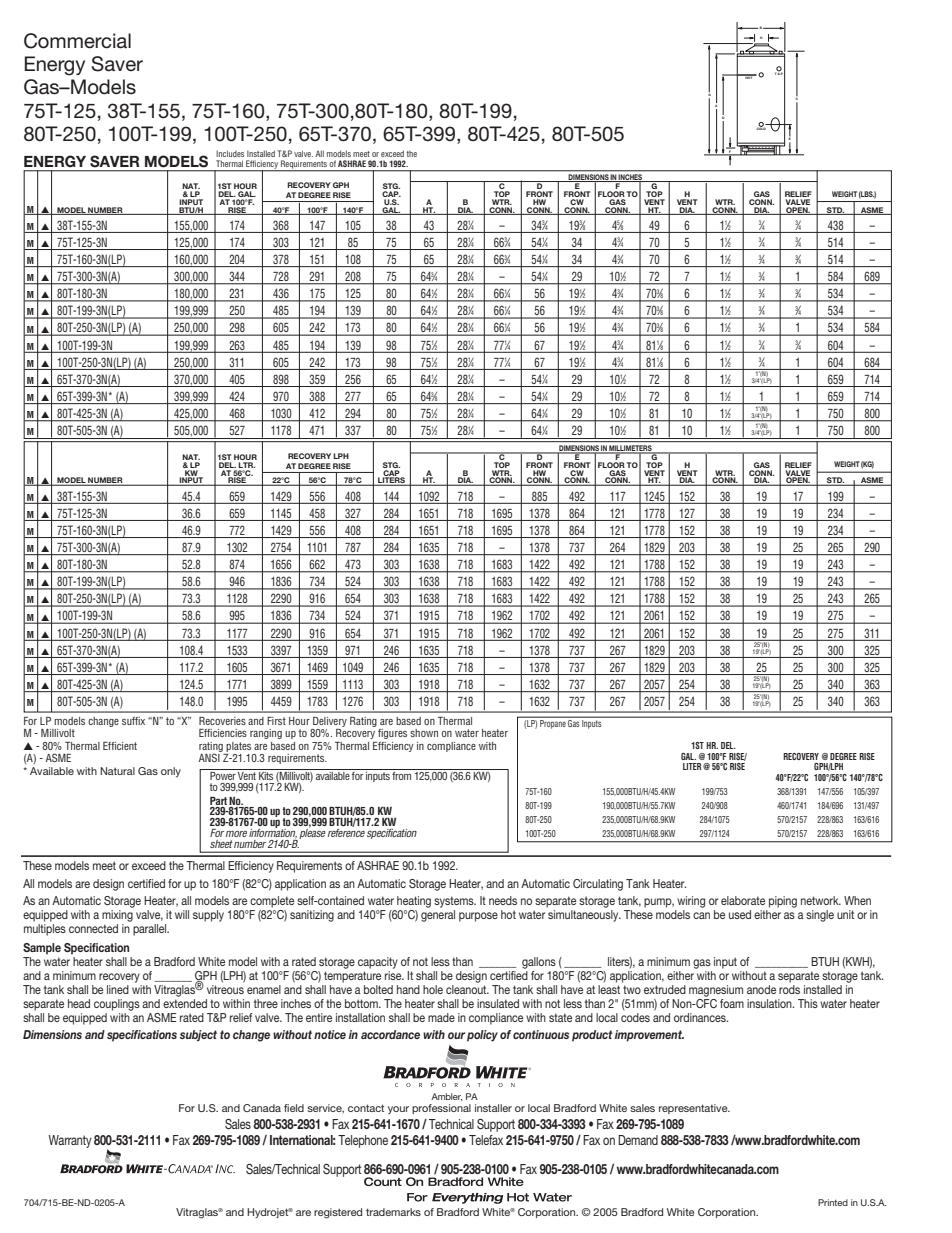 This screenshot has width=952, height=1233. What do you see at coordinates (77, 41) in the screenshot?
I see `Commercial` at bounding box center [77, 41].
